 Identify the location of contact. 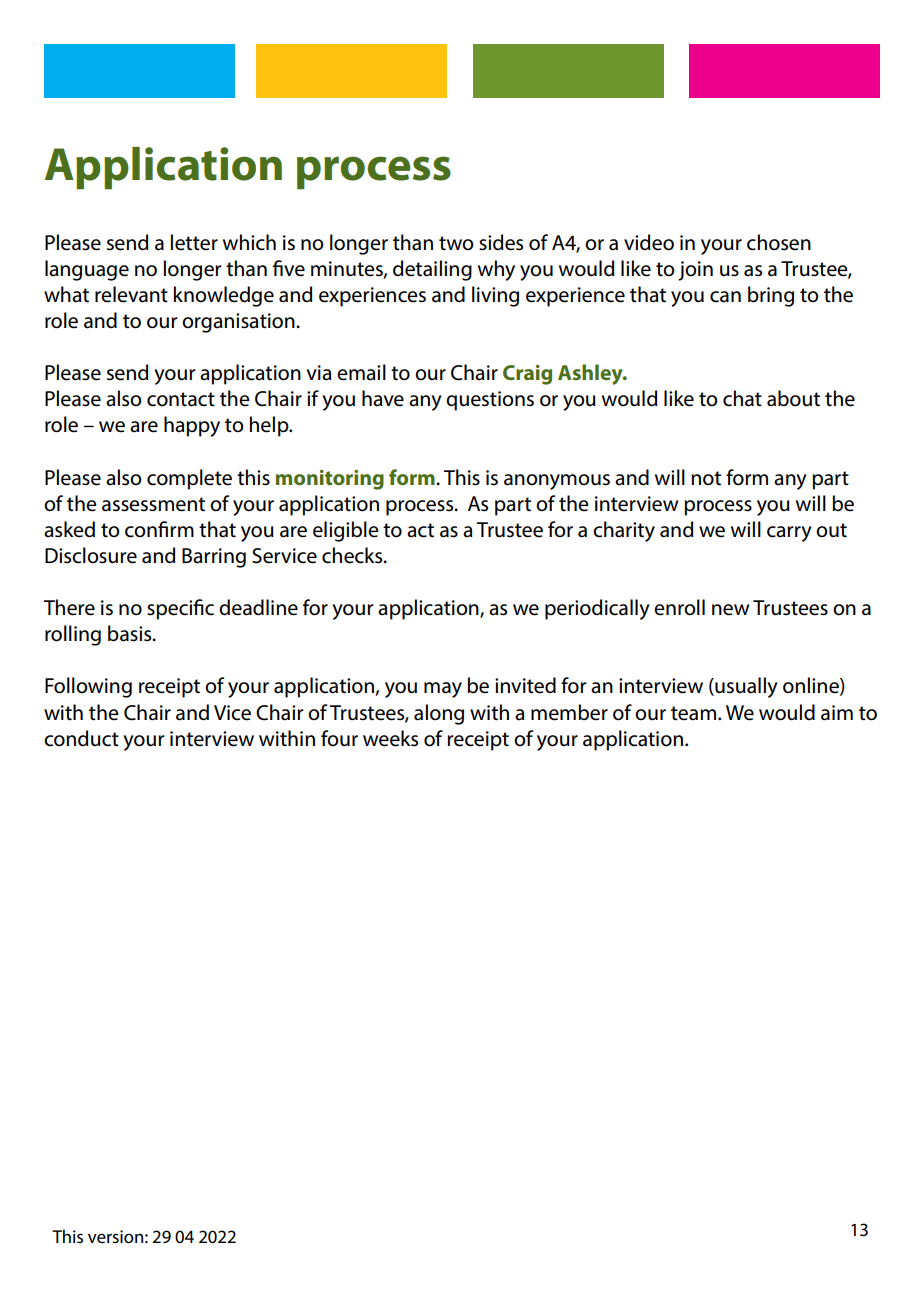
(181, 399).
